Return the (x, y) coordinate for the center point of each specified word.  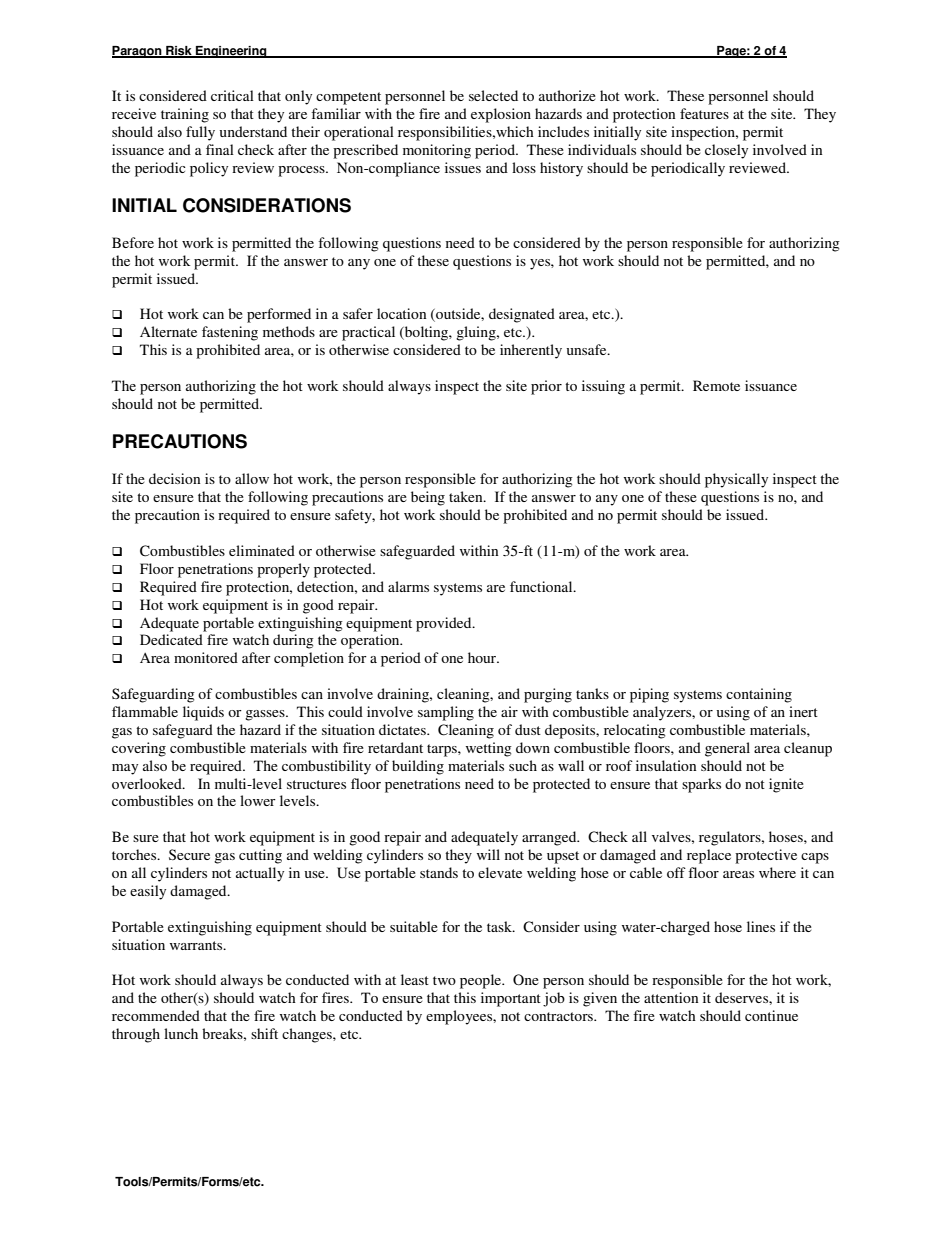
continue (771, 1015)
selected (493, 95)
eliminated (262, 550)
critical (232, 95)
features (704, 113)
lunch (181, 1033)
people (482, 981)
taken (467, 496)
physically (736, 480)
